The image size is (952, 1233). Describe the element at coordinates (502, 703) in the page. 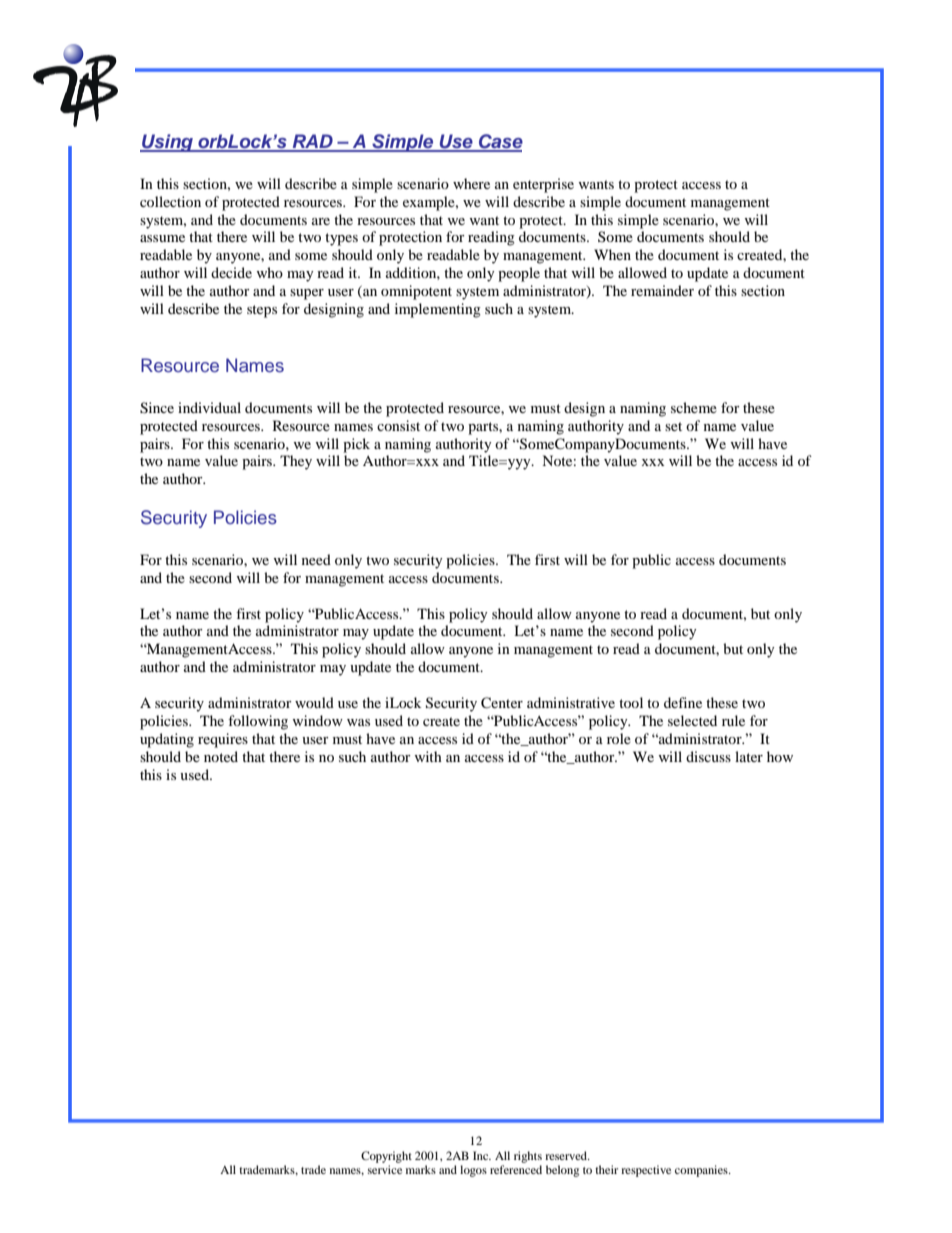

I see `Center` at that location.
